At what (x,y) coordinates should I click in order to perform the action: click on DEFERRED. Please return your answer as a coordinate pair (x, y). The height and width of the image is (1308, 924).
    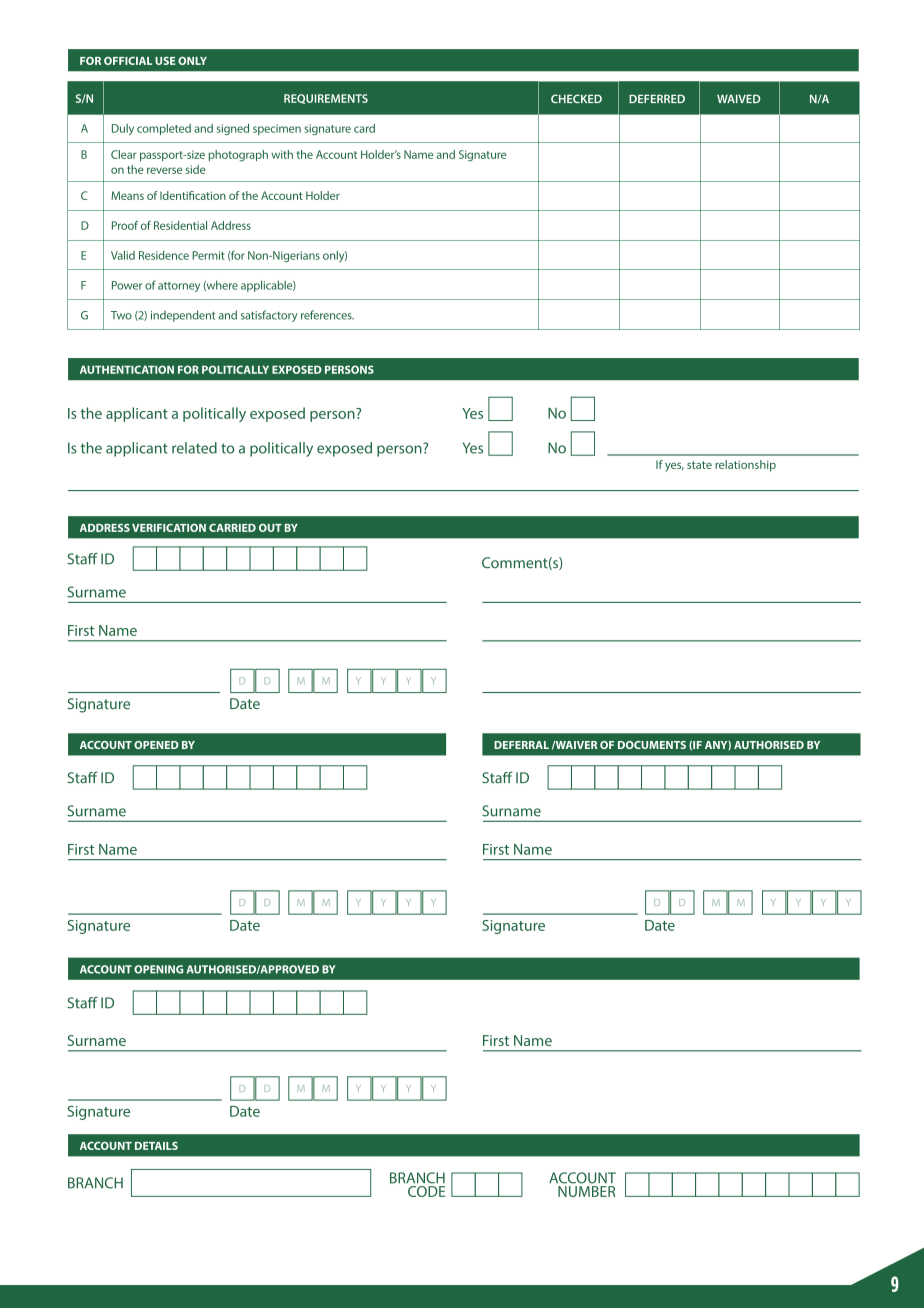
    Looking at the image, I should click on (657, 98).
